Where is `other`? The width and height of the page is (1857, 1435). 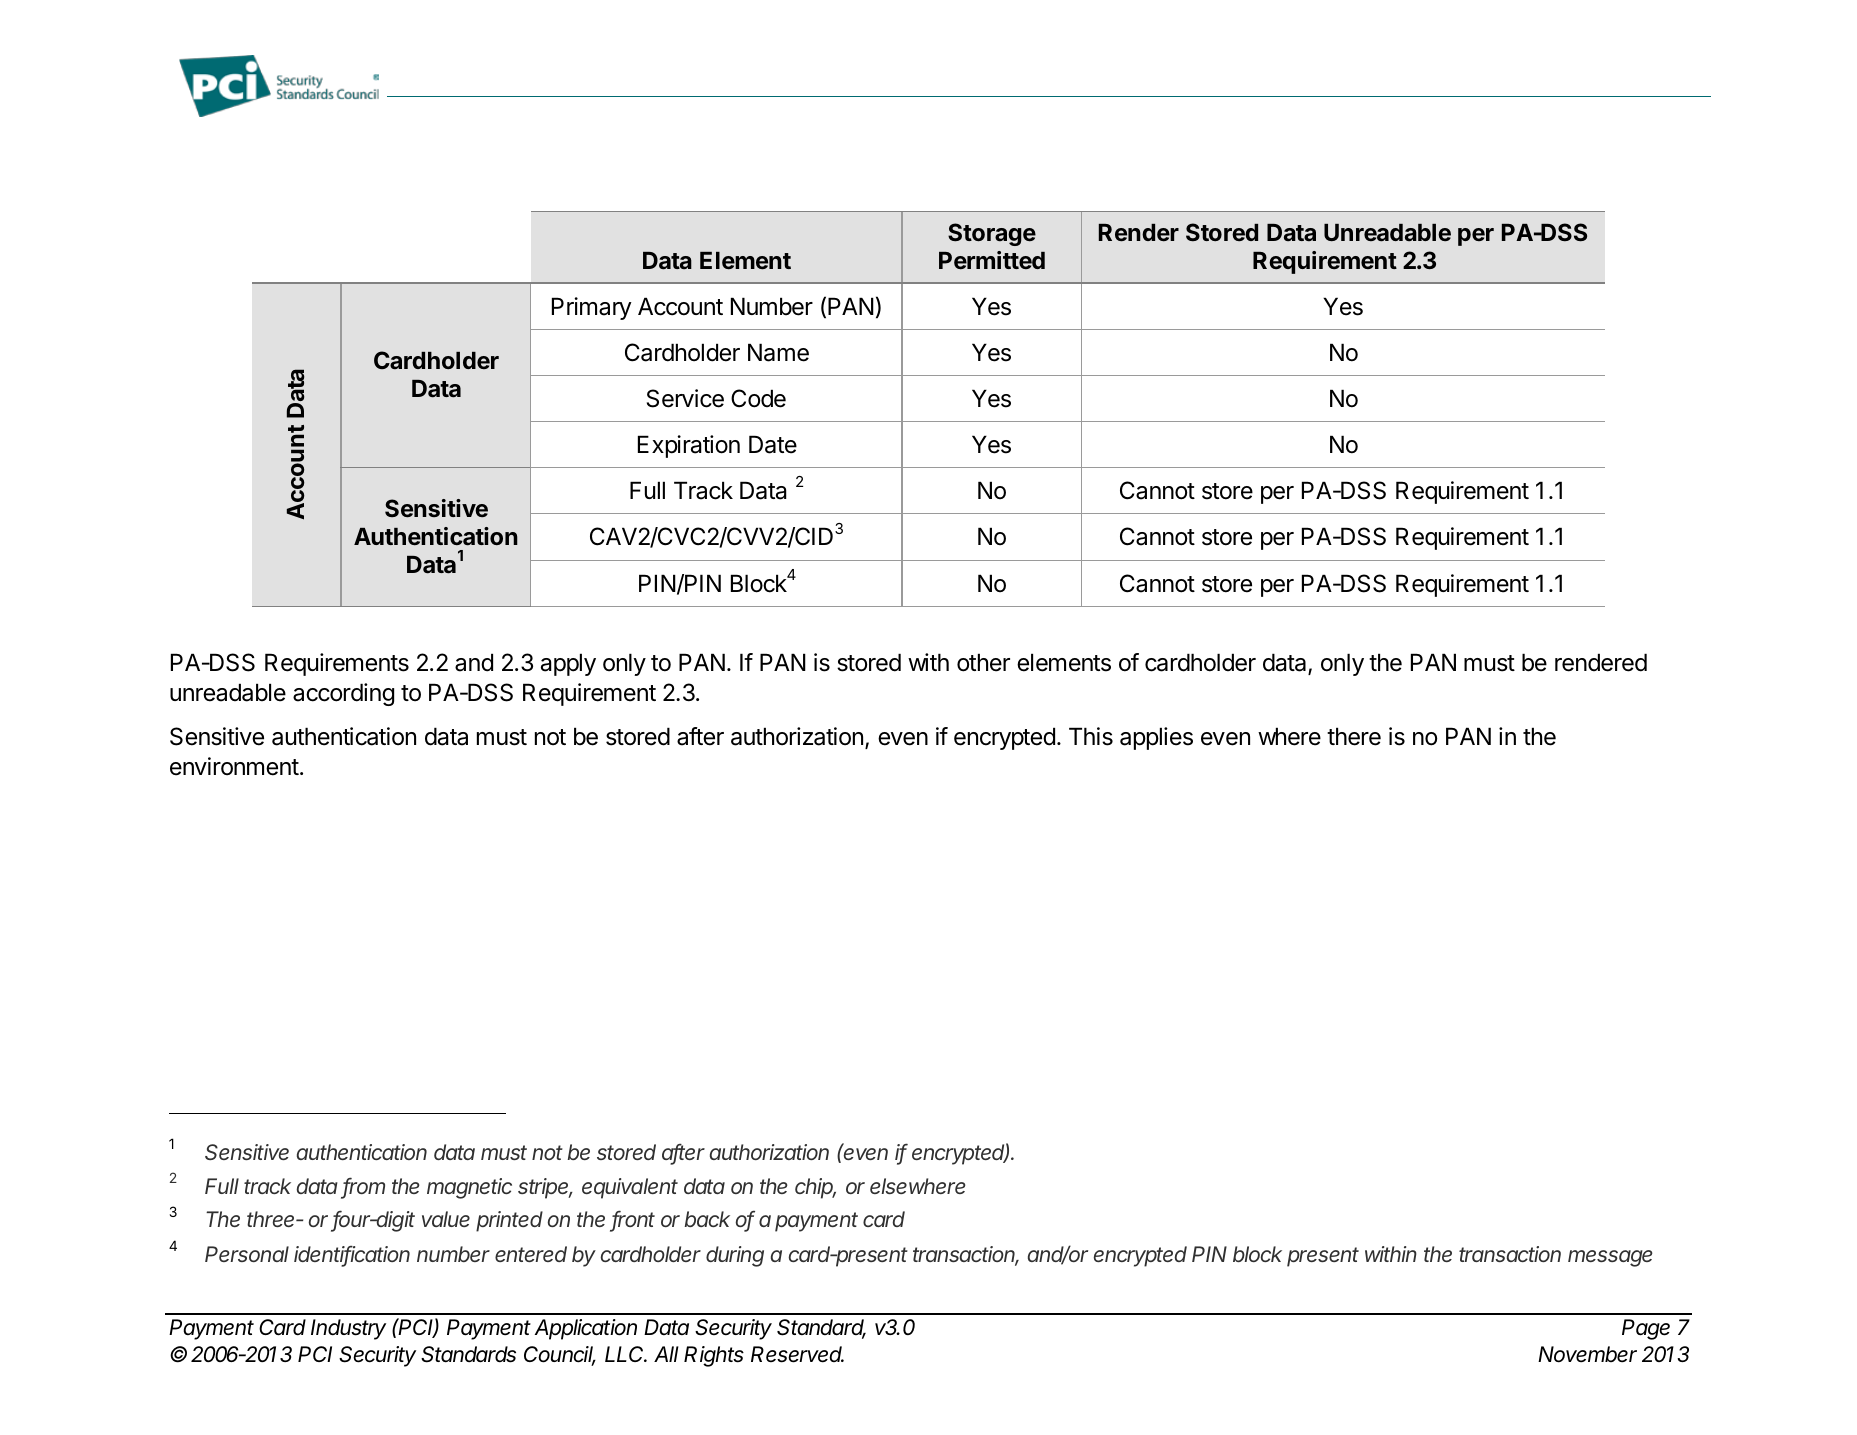 other is located at coordinates (983, 662).
